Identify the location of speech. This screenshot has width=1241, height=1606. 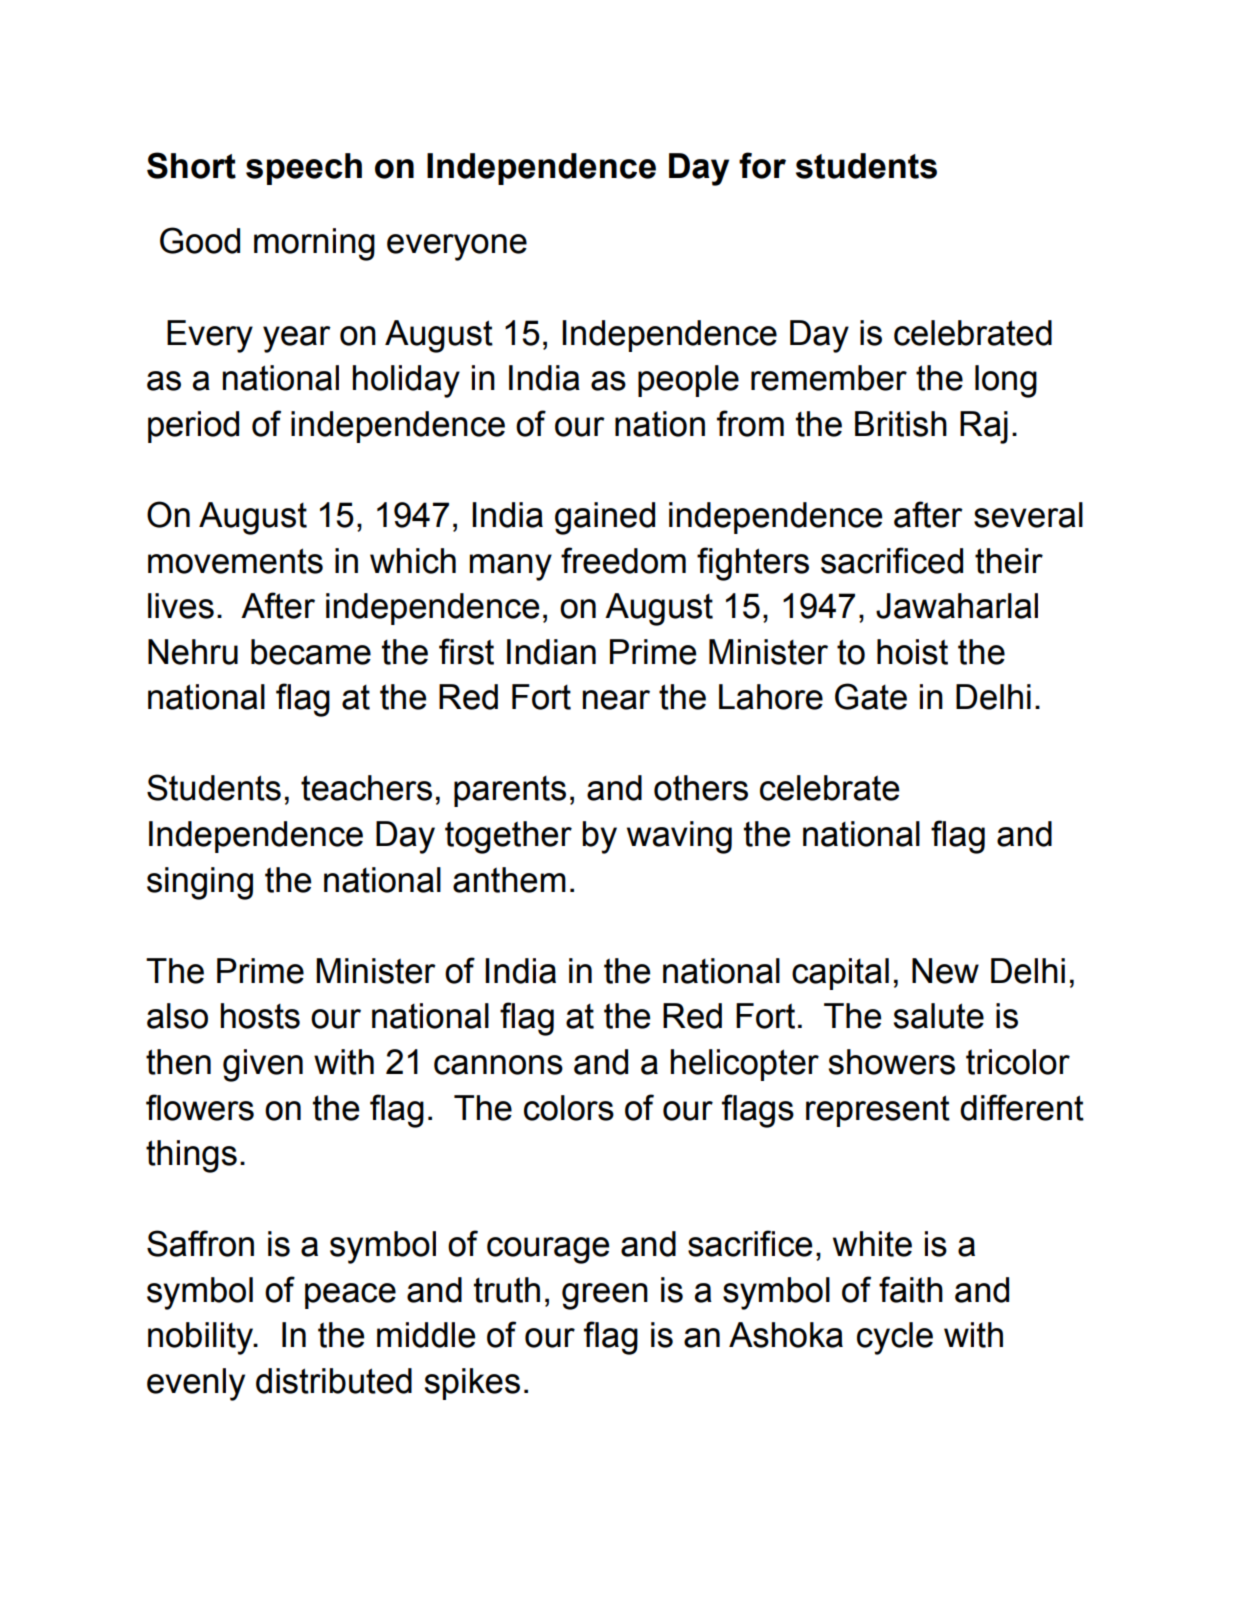
(304, 169).
